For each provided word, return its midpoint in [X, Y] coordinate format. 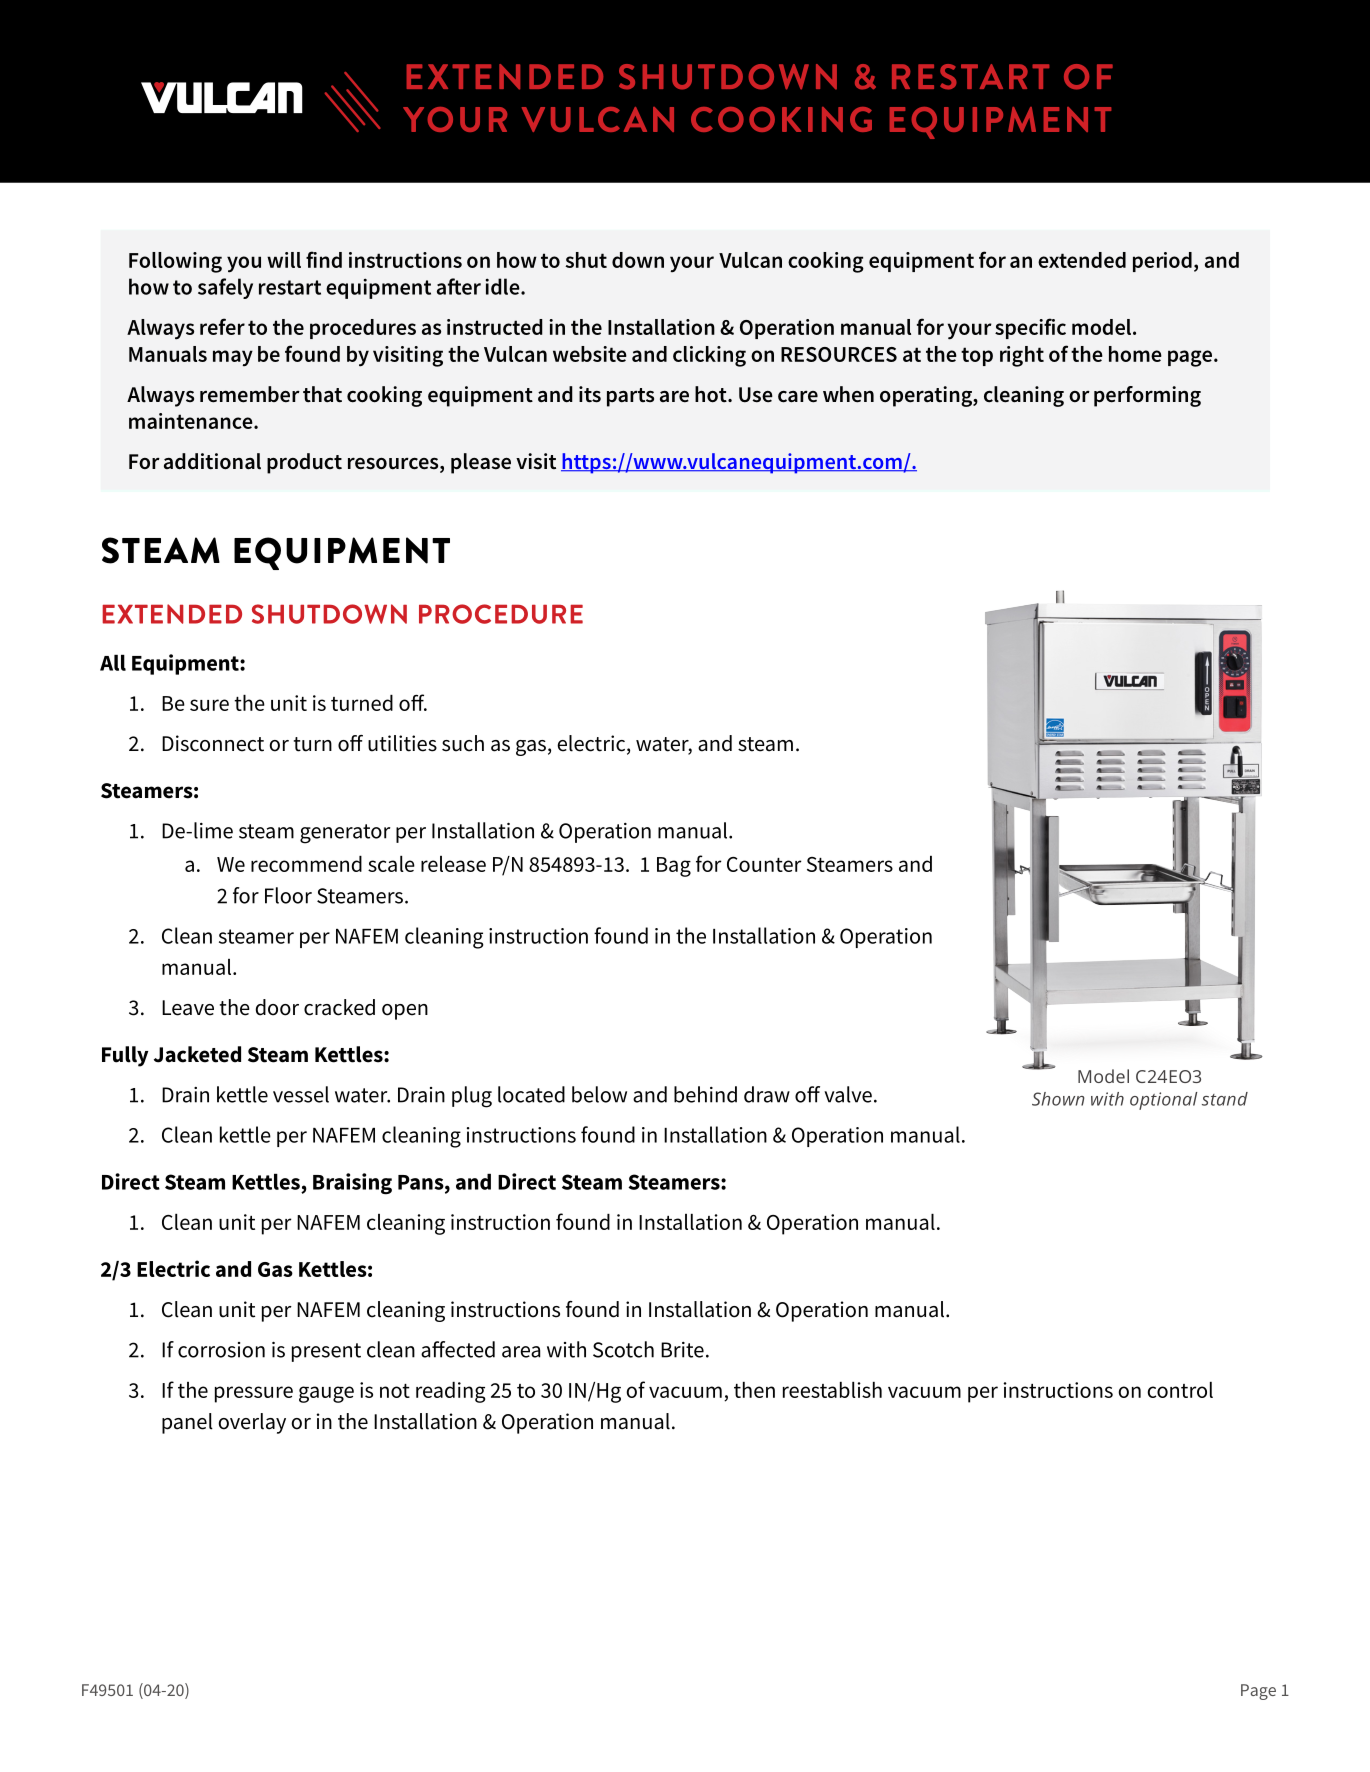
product [304, 463]
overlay [252, 1423]
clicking [709, 356]
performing [1147, 396]
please [481, 463]
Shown [1058, 1099]
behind [705, 1094]
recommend [306, 864]
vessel [301, 1094]
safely [225, 288]
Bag [674, 867]
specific [1030, 328]
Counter [764, 864]
